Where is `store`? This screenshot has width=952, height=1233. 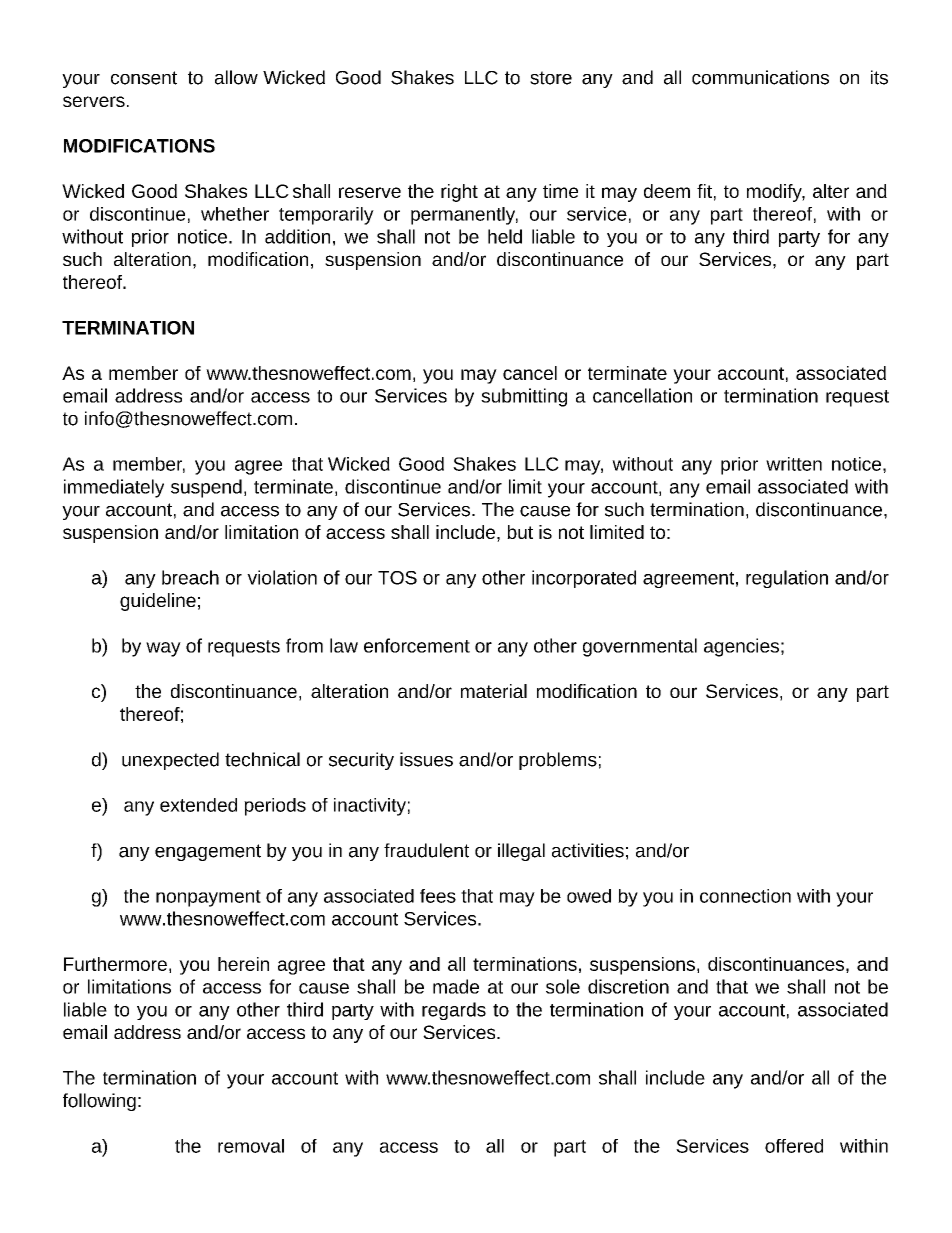
store is located at coordinates (551, 78).
